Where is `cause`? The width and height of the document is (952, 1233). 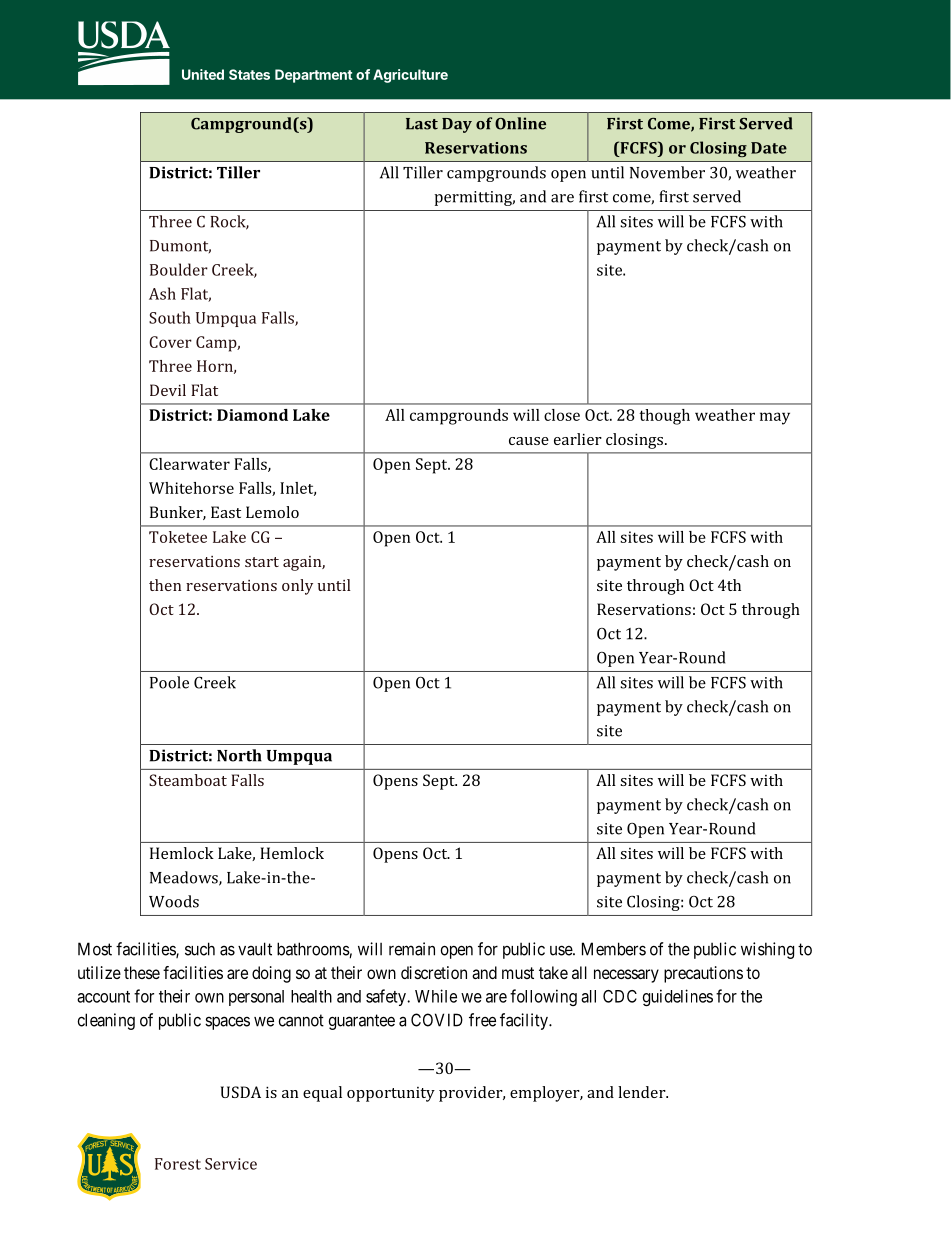
cause is located at coordinates (529, 441).
